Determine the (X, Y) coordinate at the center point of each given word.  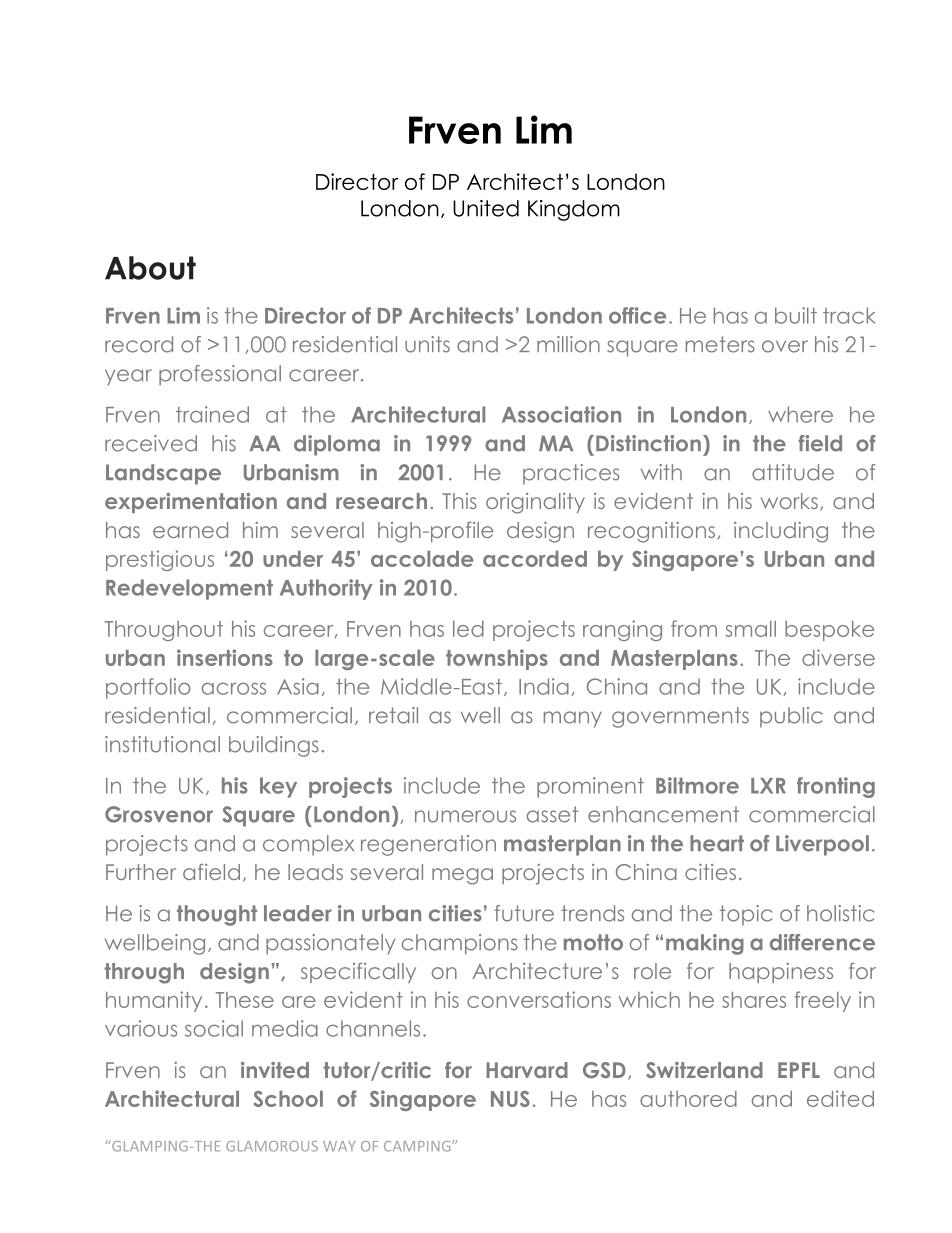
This (459, 501)
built (796, 315)
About (150, 268)
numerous (465, 816)
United (486, 208)
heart (717, 843)
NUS (510, 1099)
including (781, 532)
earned (190, 530)
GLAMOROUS (272, 1146)
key (278, 787)
